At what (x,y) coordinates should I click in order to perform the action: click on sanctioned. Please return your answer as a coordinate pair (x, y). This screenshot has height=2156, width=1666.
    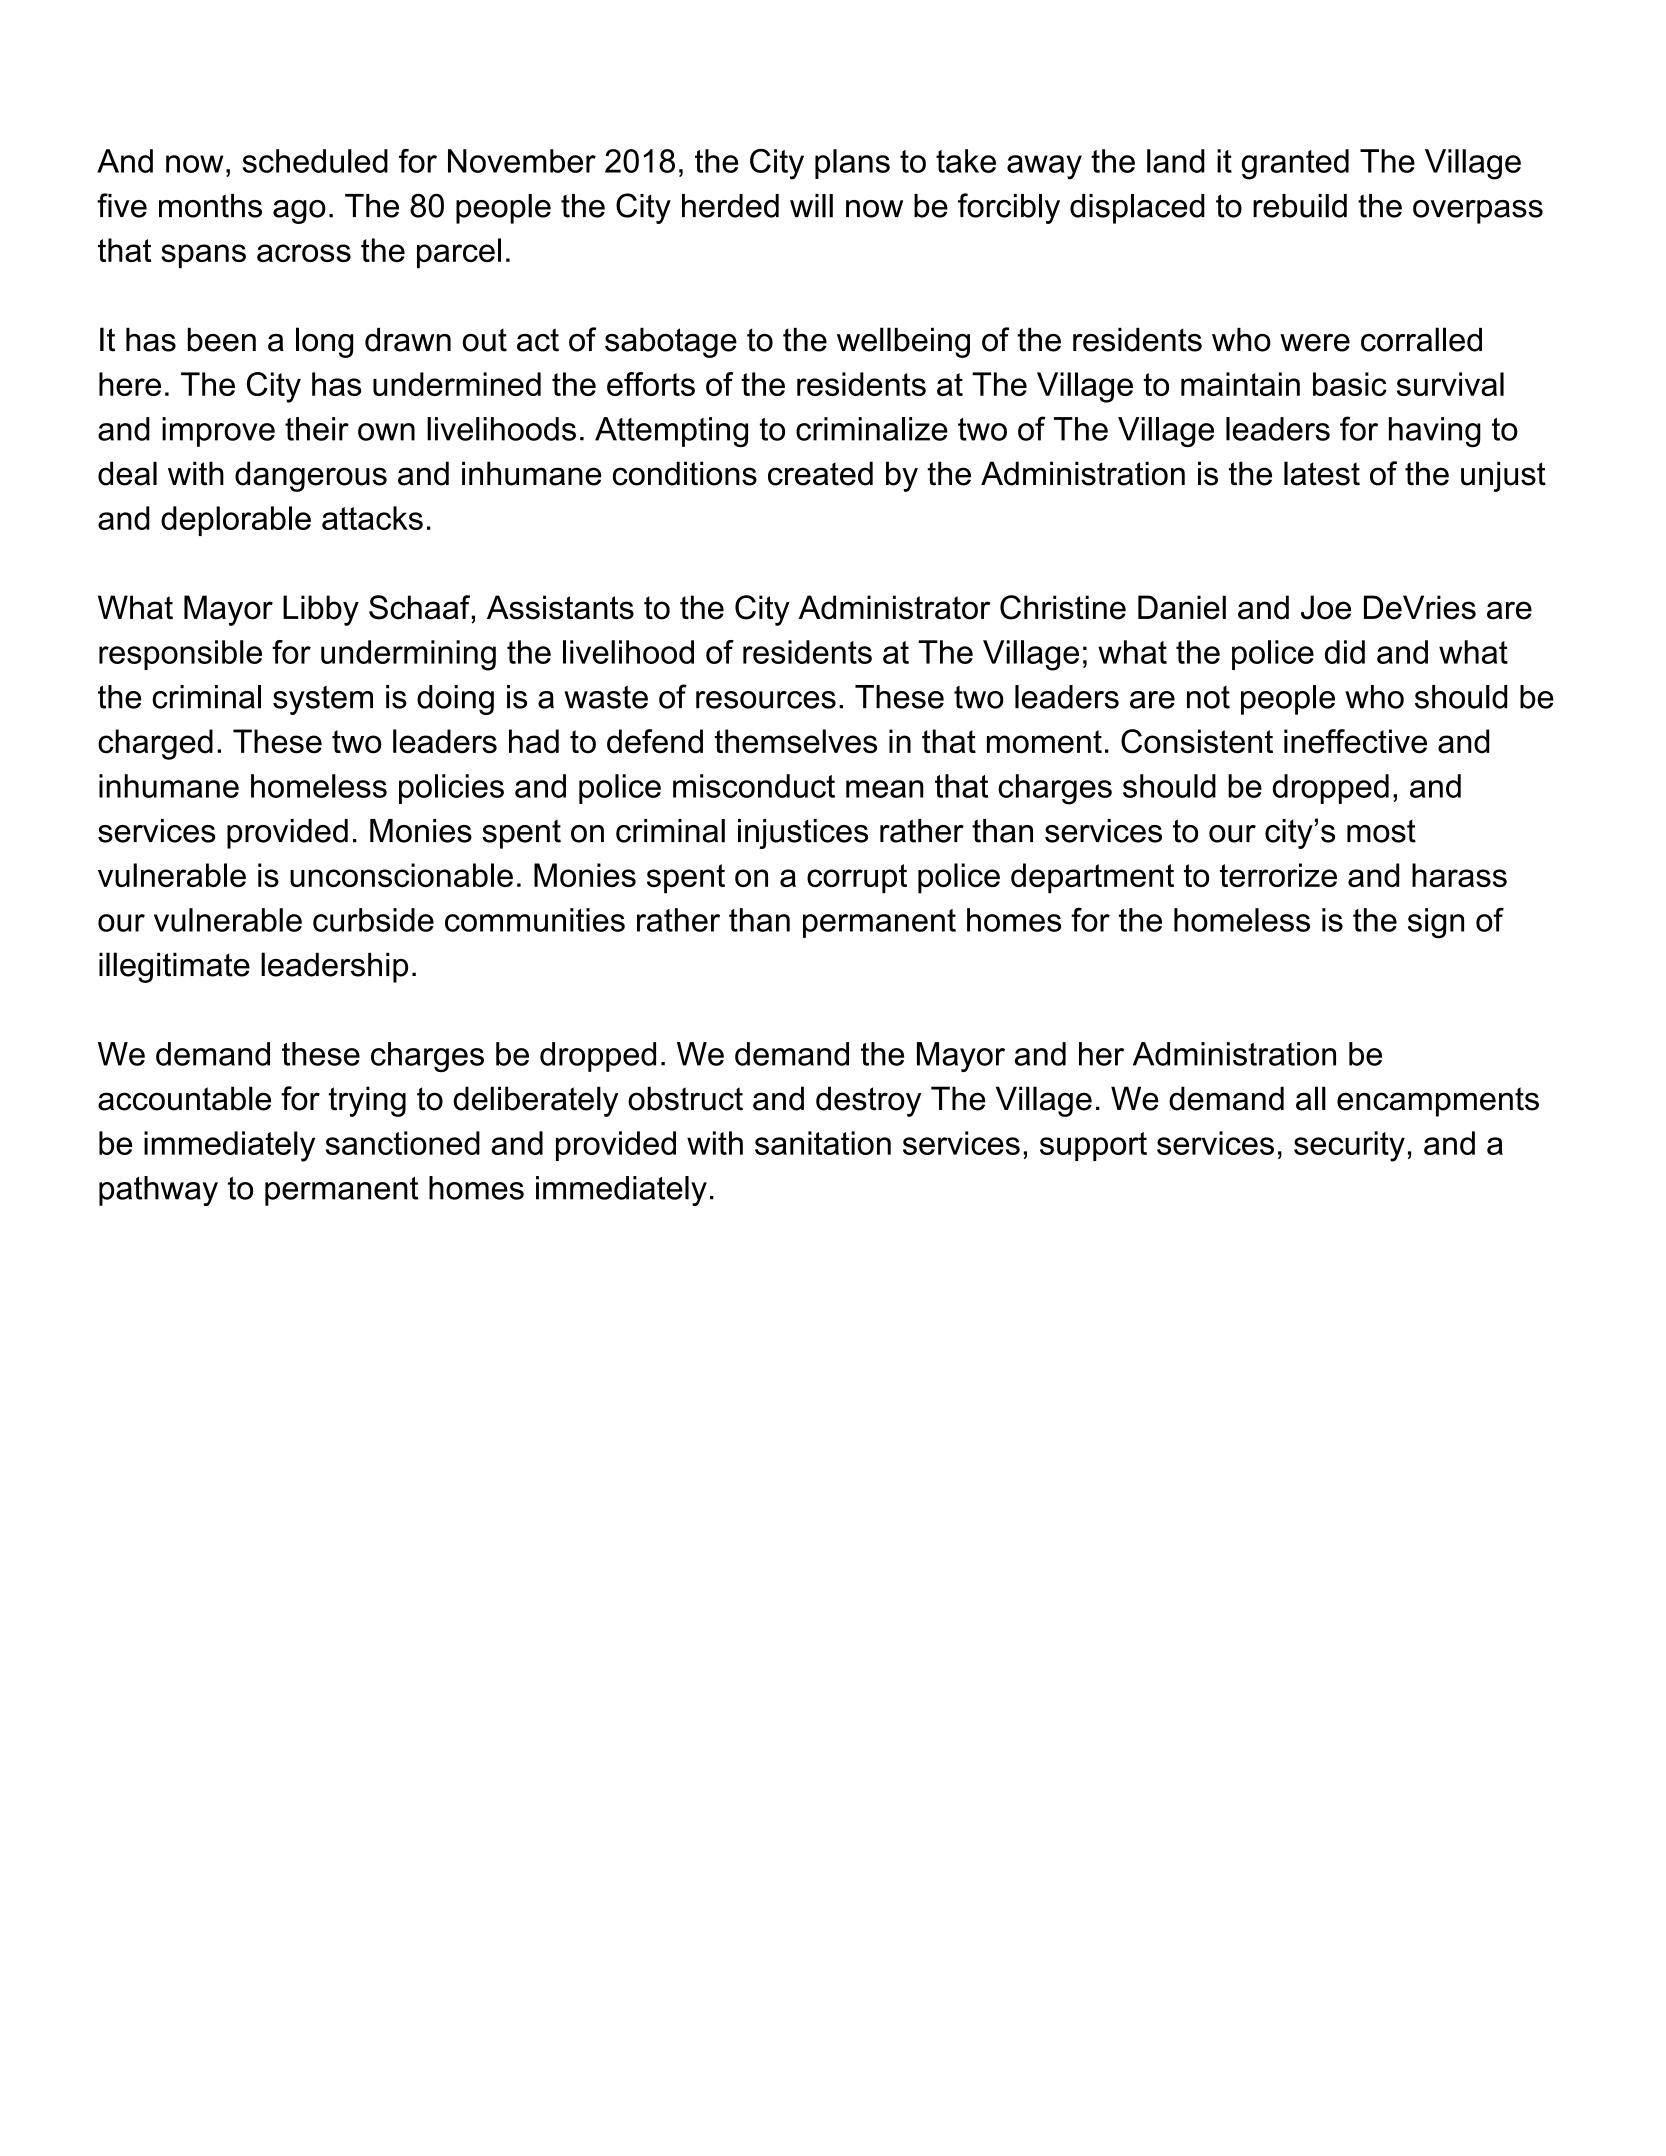
    Looking at the image, I should click on (403, 1143).
